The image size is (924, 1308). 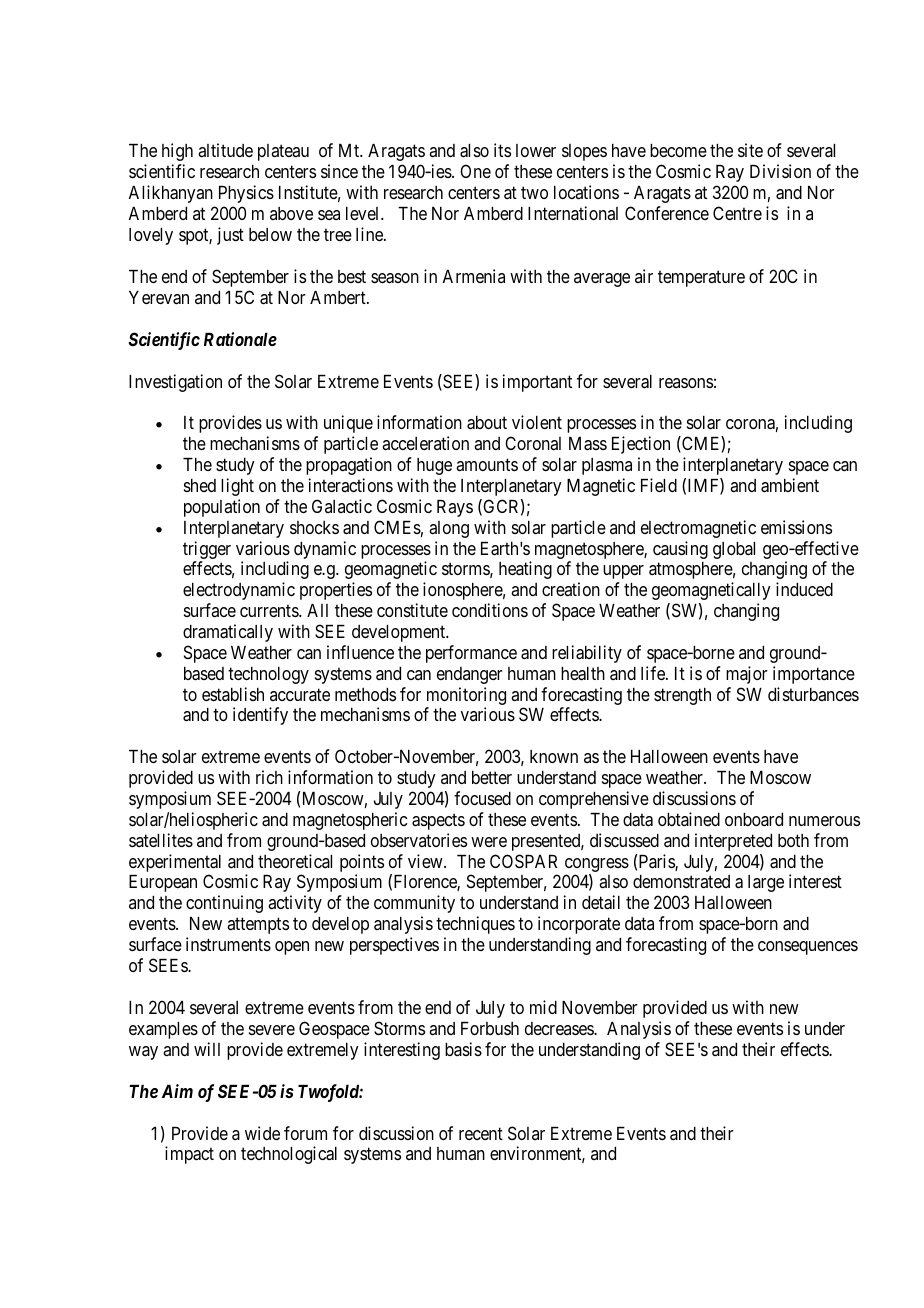 What do you see at coordinates (262, 1133) in the page?
I see `wide` at bounding box center [262, 1133].
